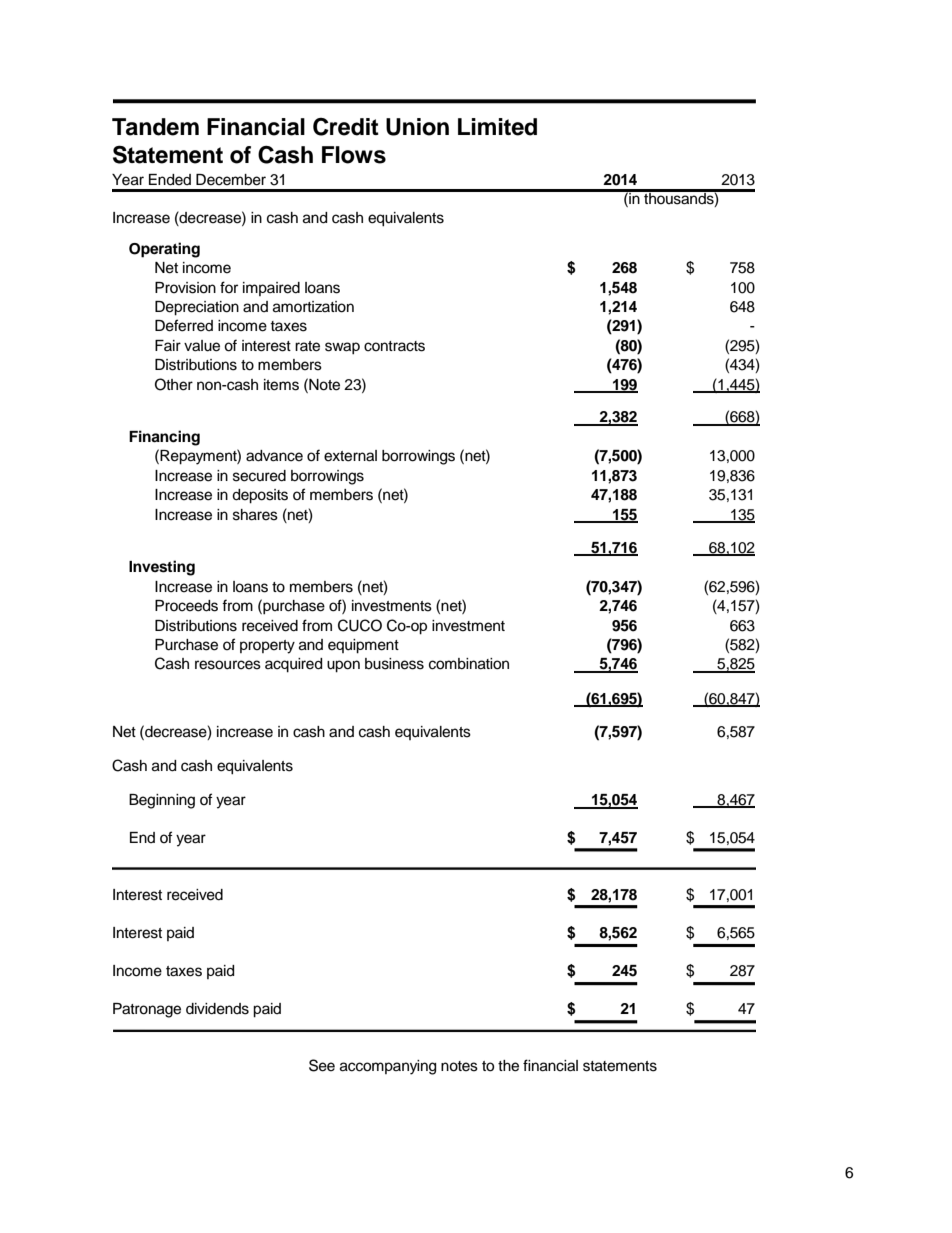 The width and height of the image is (952, 1233). I want to click on Beginning, so click(162, 801).
